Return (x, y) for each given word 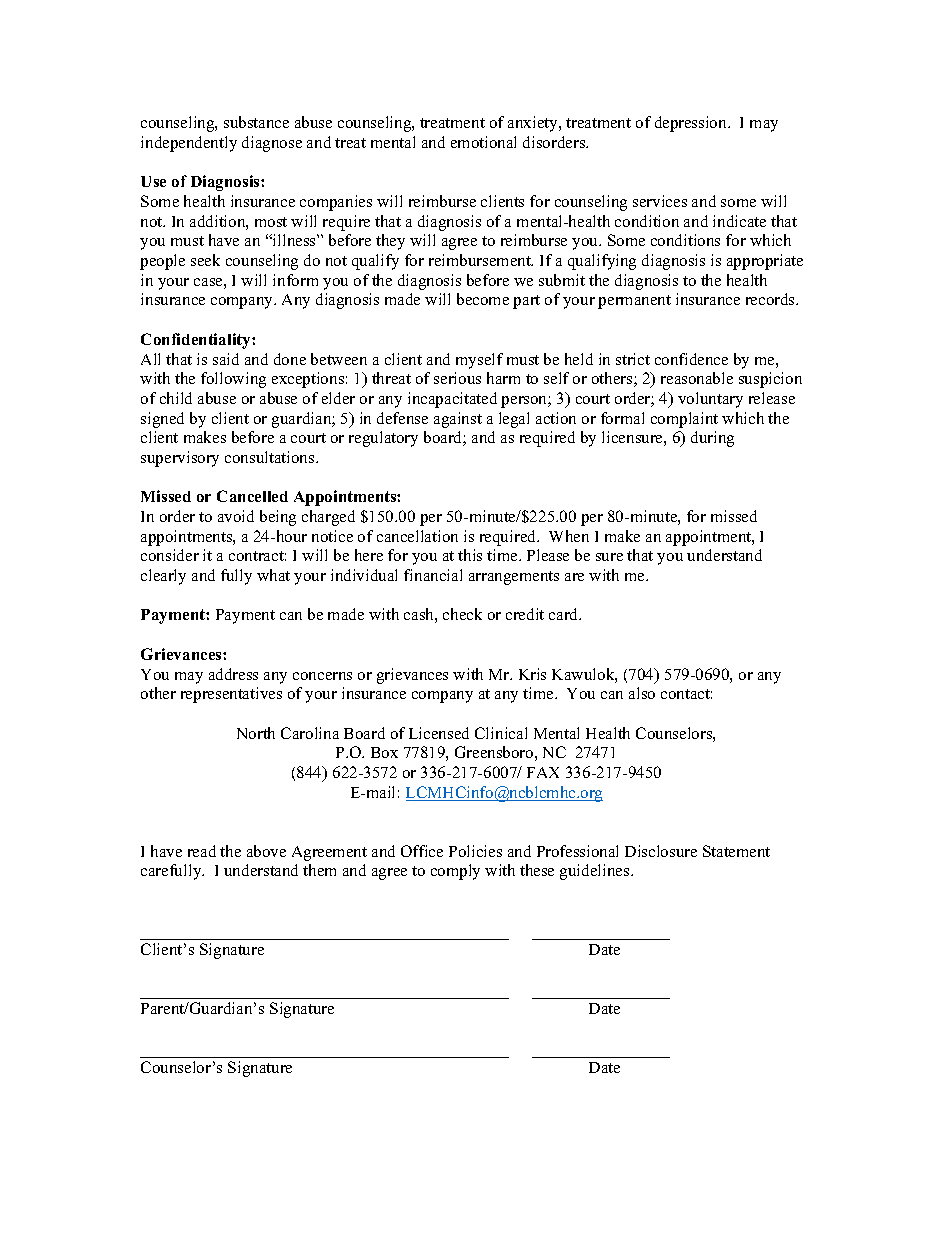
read (202, 851)
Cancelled (252, 496)
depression (692, 124)
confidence (691, 359)
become (483, 299)
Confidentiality (197, 341)
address (233, 674)
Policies (475, 851)
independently (189, 144)
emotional (483, 142)
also (642, 693)
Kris (532, 674)
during (712, 439)
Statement (736, 851)
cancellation (417, 536)
